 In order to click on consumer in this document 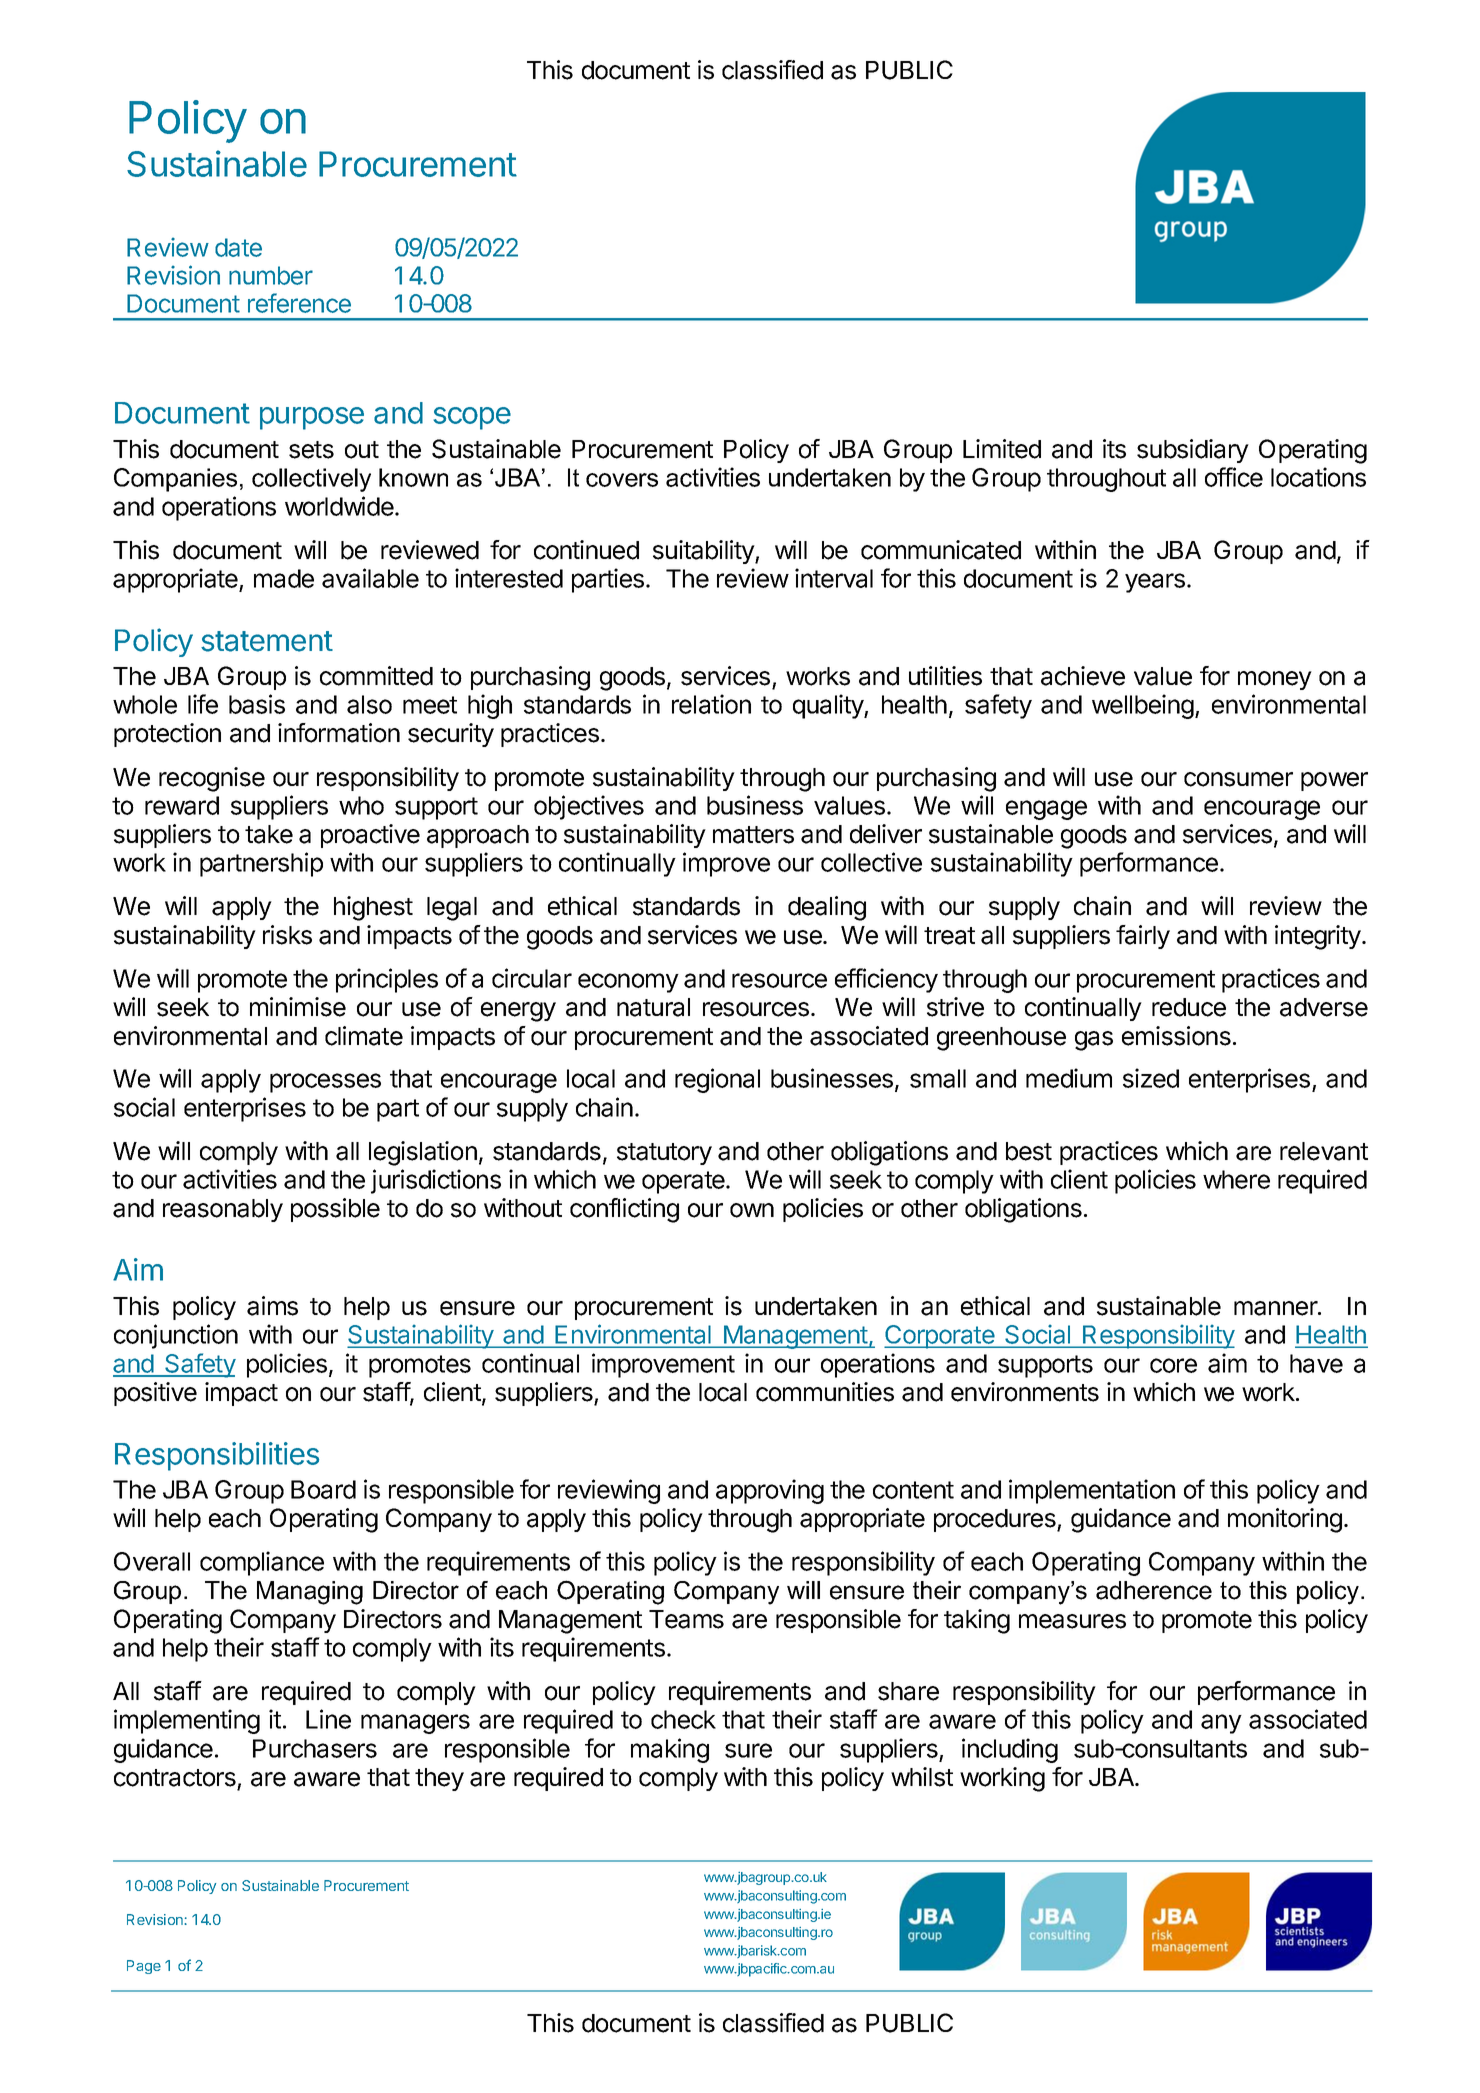, I will do `click(1238, 779)`.
